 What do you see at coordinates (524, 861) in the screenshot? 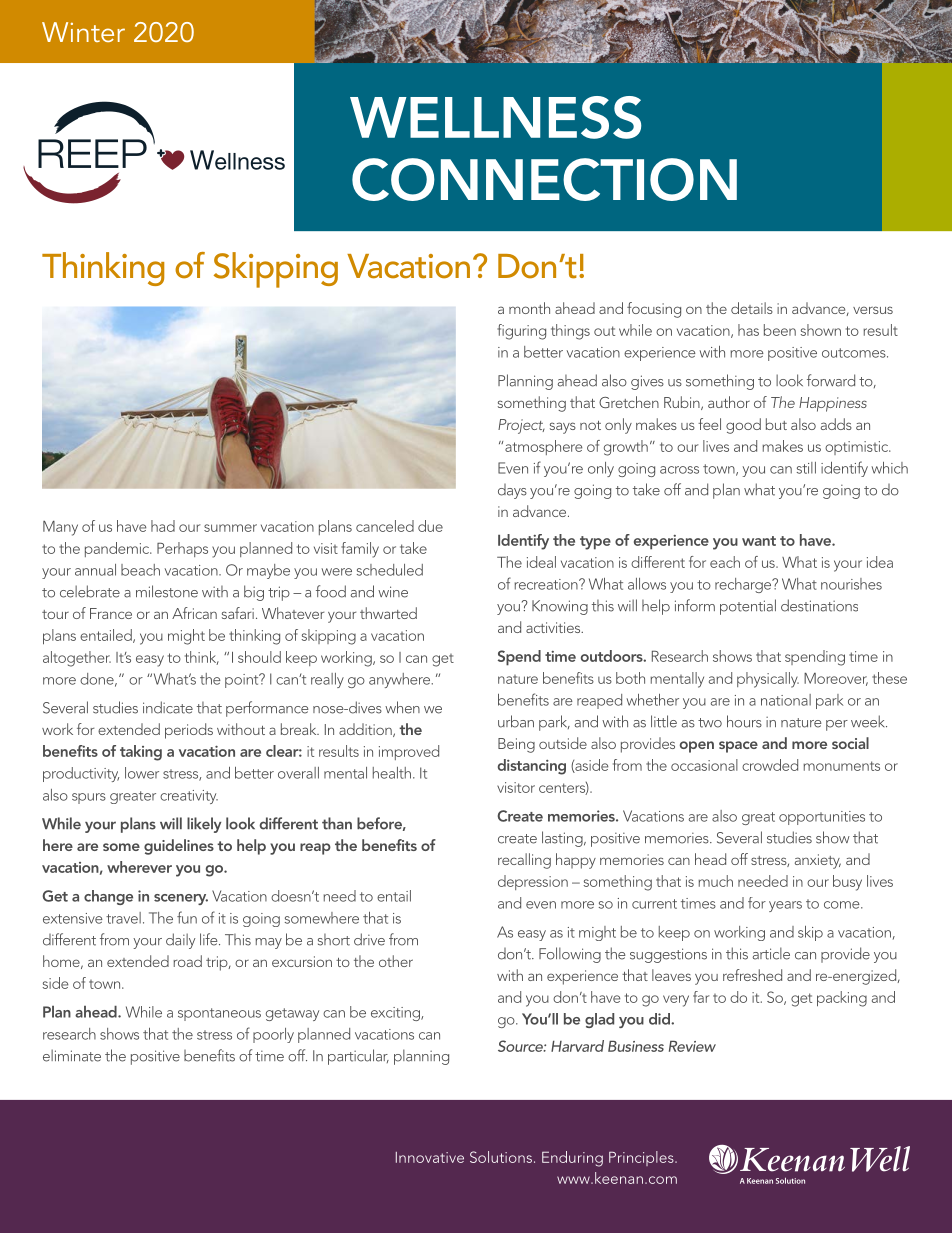
I see `recalling` at bounding box center [524, 861].
